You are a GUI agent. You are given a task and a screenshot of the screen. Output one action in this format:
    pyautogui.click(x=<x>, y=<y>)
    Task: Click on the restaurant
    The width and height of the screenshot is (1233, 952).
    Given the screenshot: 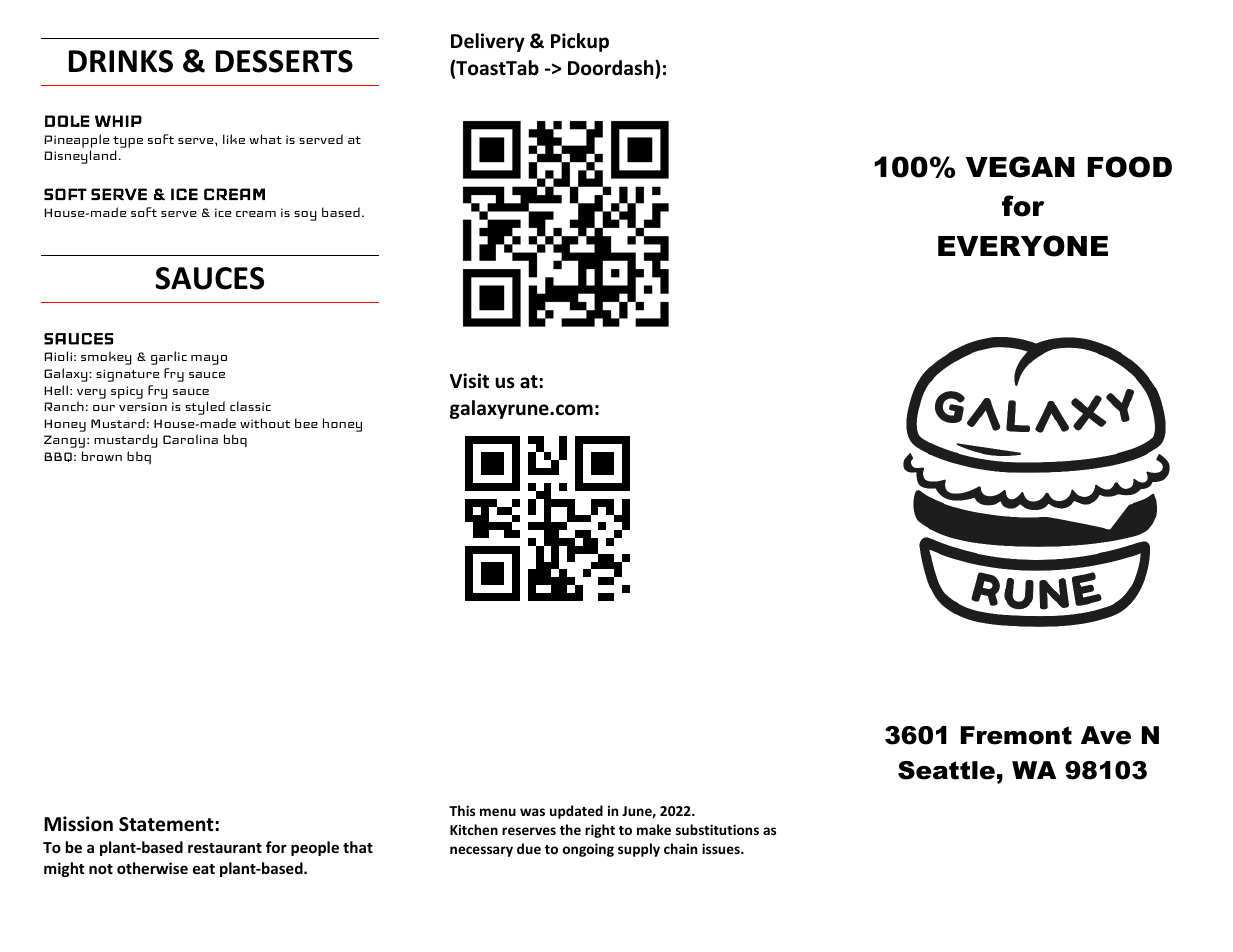 What is the action you would take?
    pyautogui.click(x=225, y=848)
